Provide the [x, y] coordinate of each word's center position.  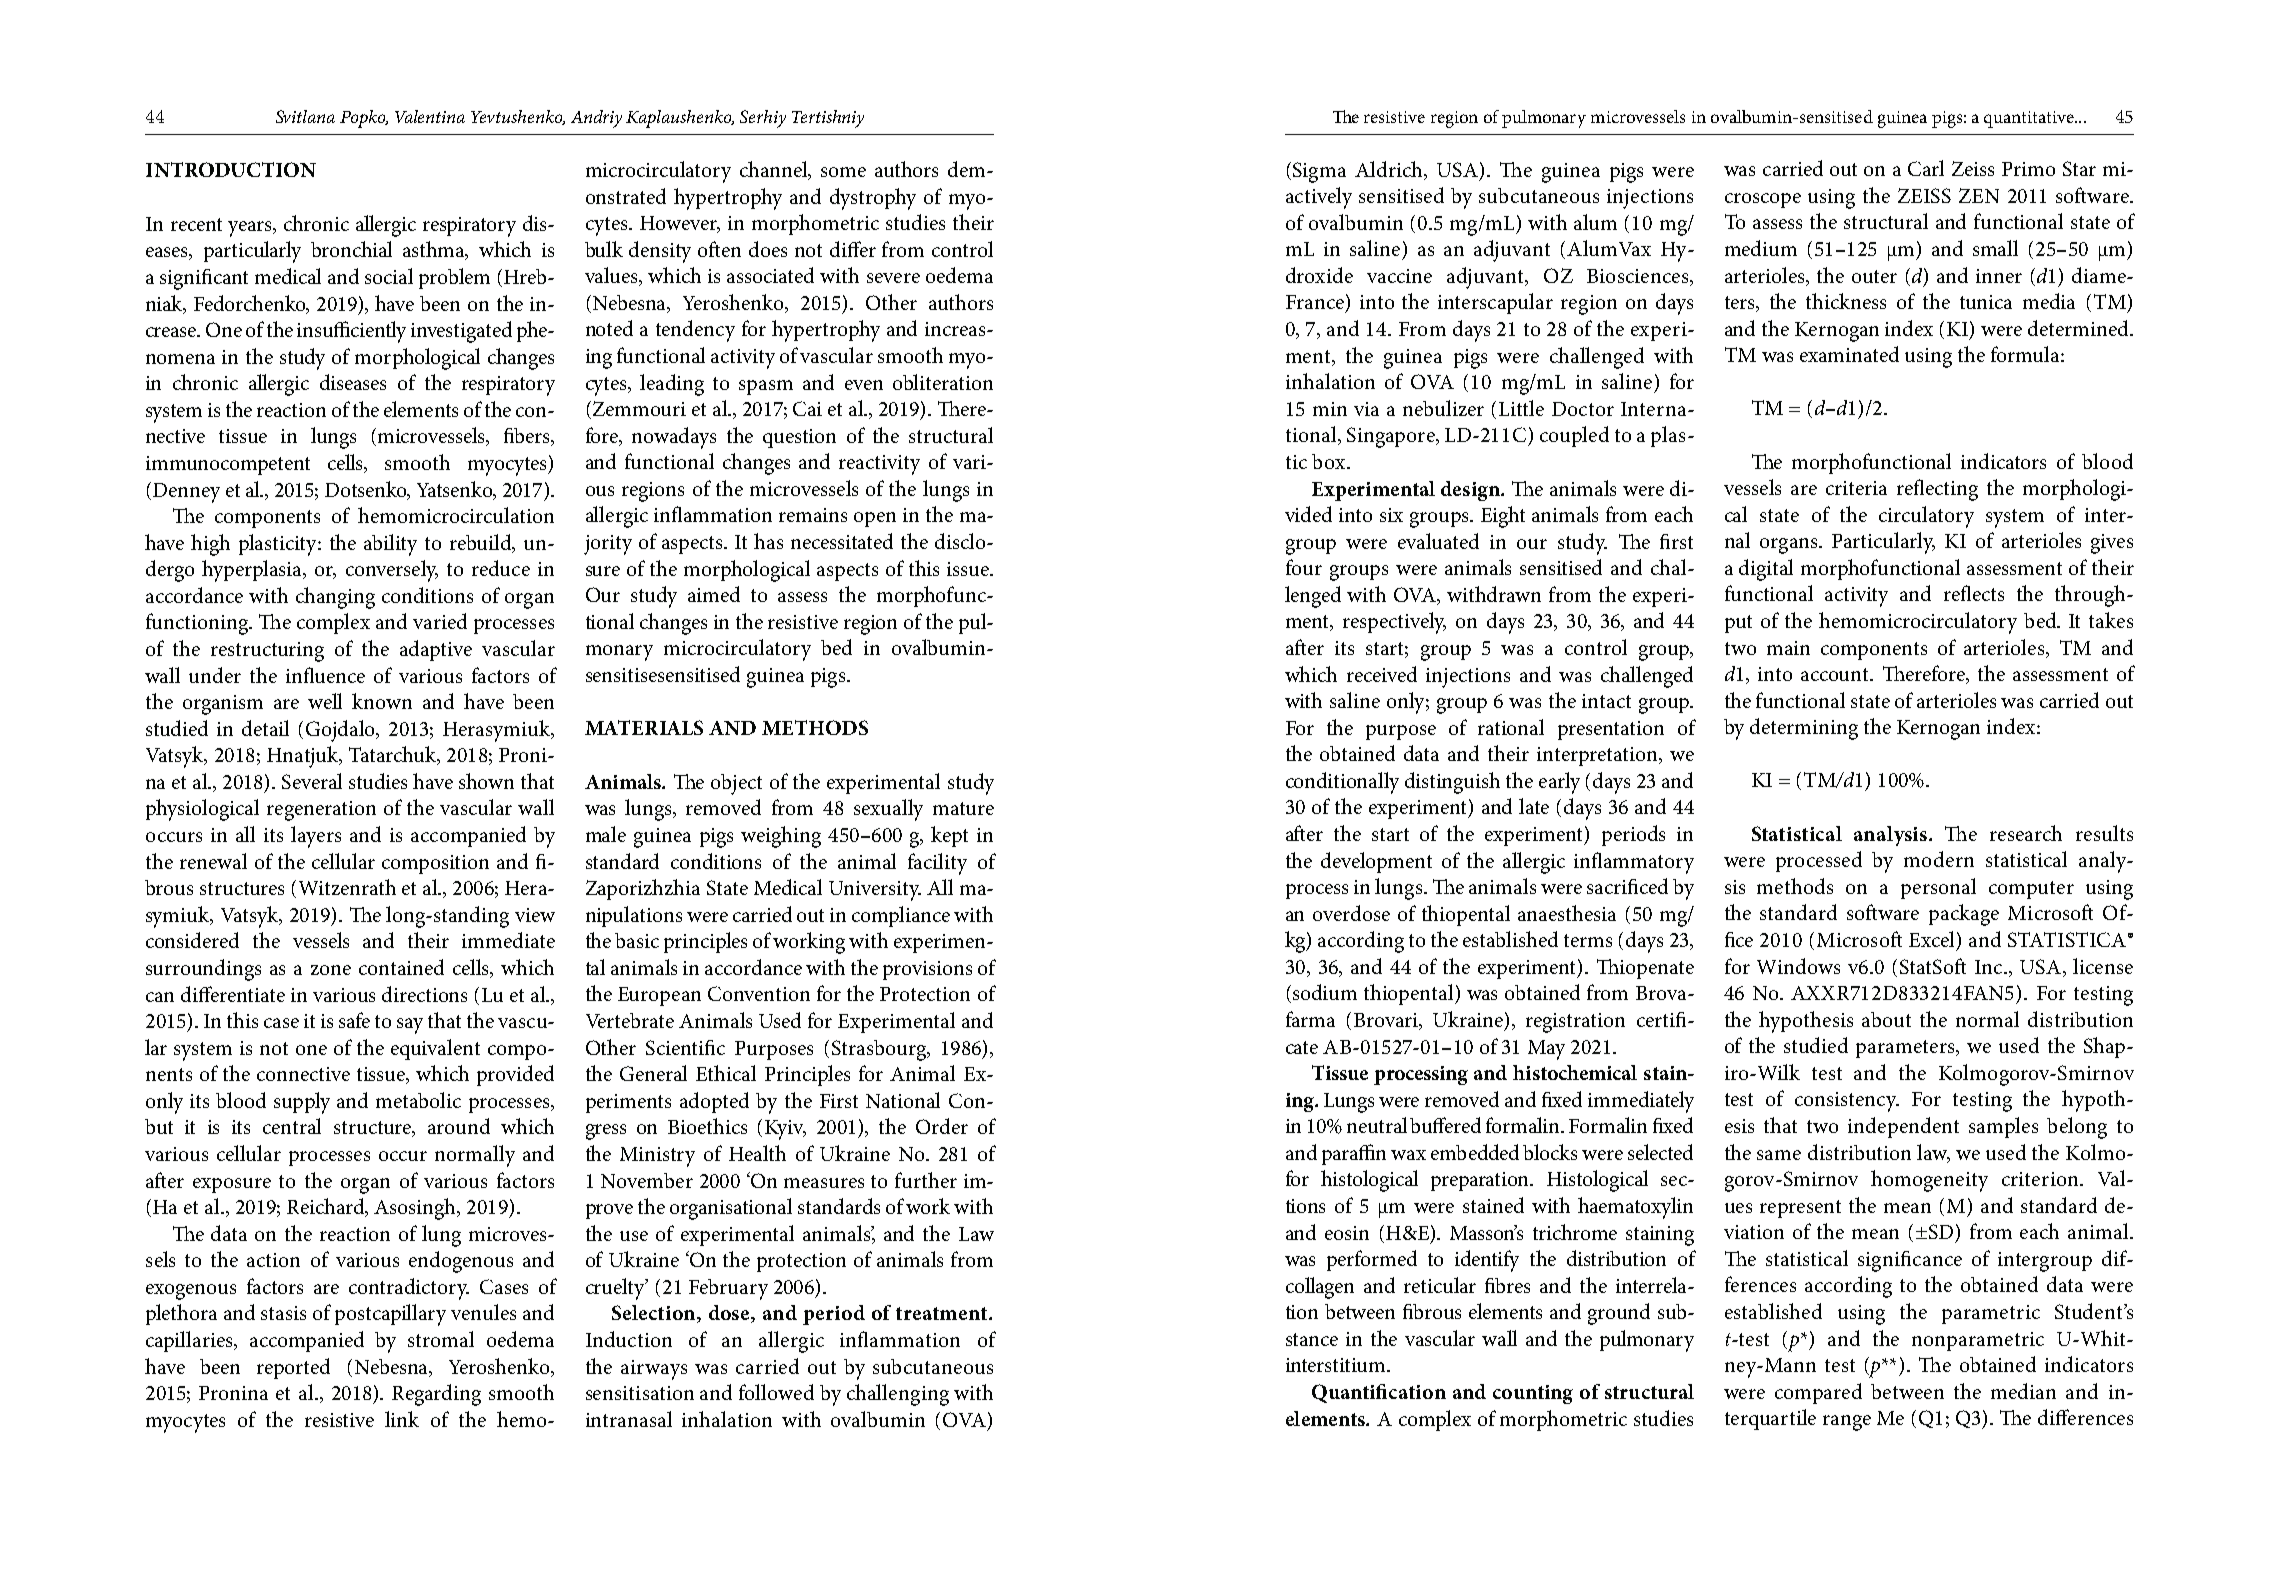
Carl [1926, 168]
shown [486, 781]
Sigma [1319, 172]
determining [1804, 729]
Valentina [430, 116]
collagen [1320, 1288]
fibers [528, 437]
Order [942, 1126]
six [1391, 515]
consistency [1847, 1102]
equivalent [435, 1049]
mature [963, 808]
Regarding [436, 1395]
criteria [1856, 488]
